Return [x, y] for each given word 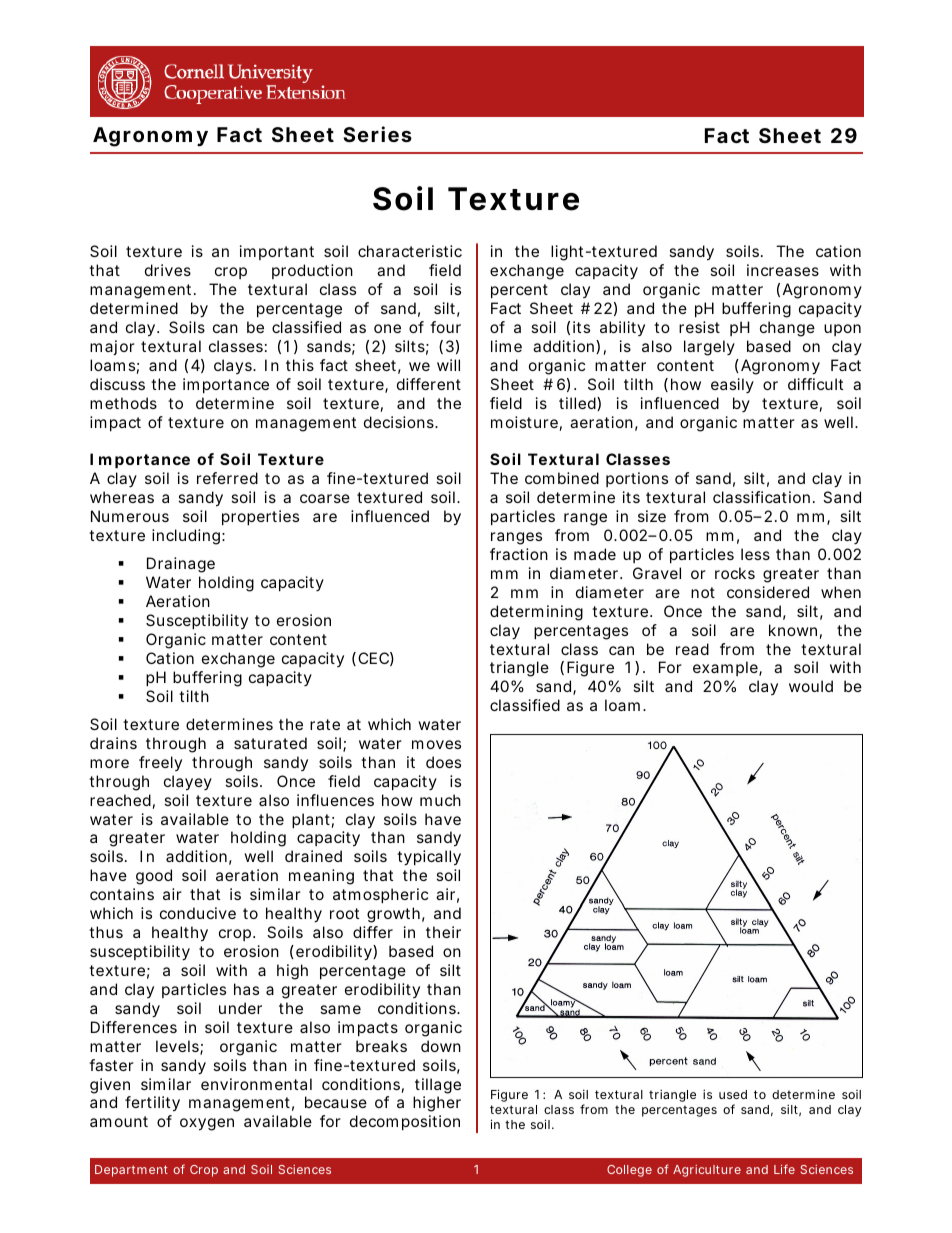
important [277, 252]
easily [732, 385]
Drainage [181, 565]
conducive [198, 913]
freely [160, 763]
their [443, 932]
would [811, 686]
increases [783, 270]
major [112, 347]
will [448, 365]
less [755, 554]
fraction [519, 554]
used [733, 1094]
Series [377, 134]
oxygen [207, 1124]
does [443, 762]
